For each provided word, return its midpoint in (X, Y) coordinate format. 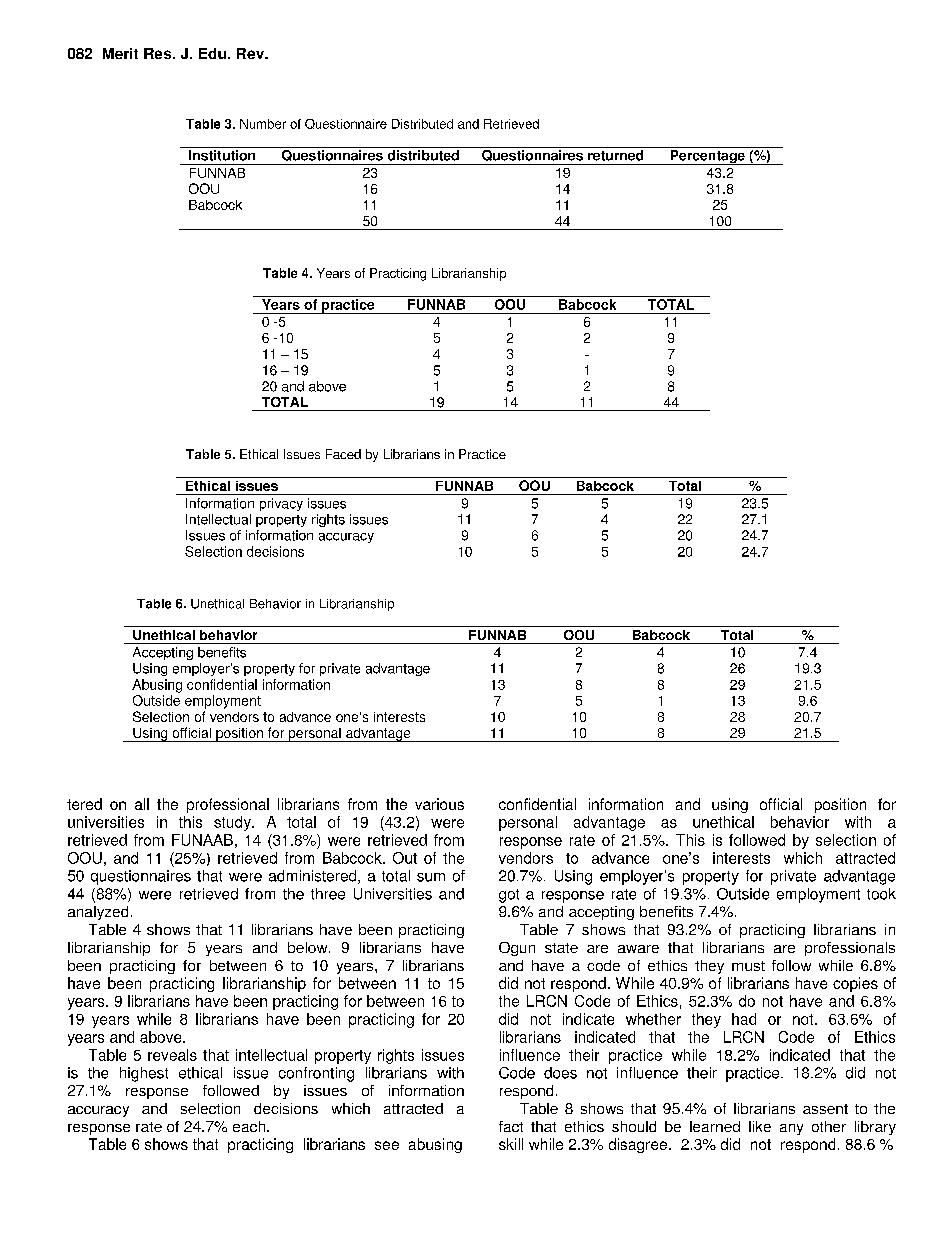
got (509, 896)
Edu (212, 53)
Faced (343, 454)
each (249, 1126)
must (748, 966)
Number (263, 124)
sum (431, 877)
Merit (120, 53)
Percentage (707, 157)
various (439, 804)
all (142, 804)
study (233, 823)
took (881, 894)
